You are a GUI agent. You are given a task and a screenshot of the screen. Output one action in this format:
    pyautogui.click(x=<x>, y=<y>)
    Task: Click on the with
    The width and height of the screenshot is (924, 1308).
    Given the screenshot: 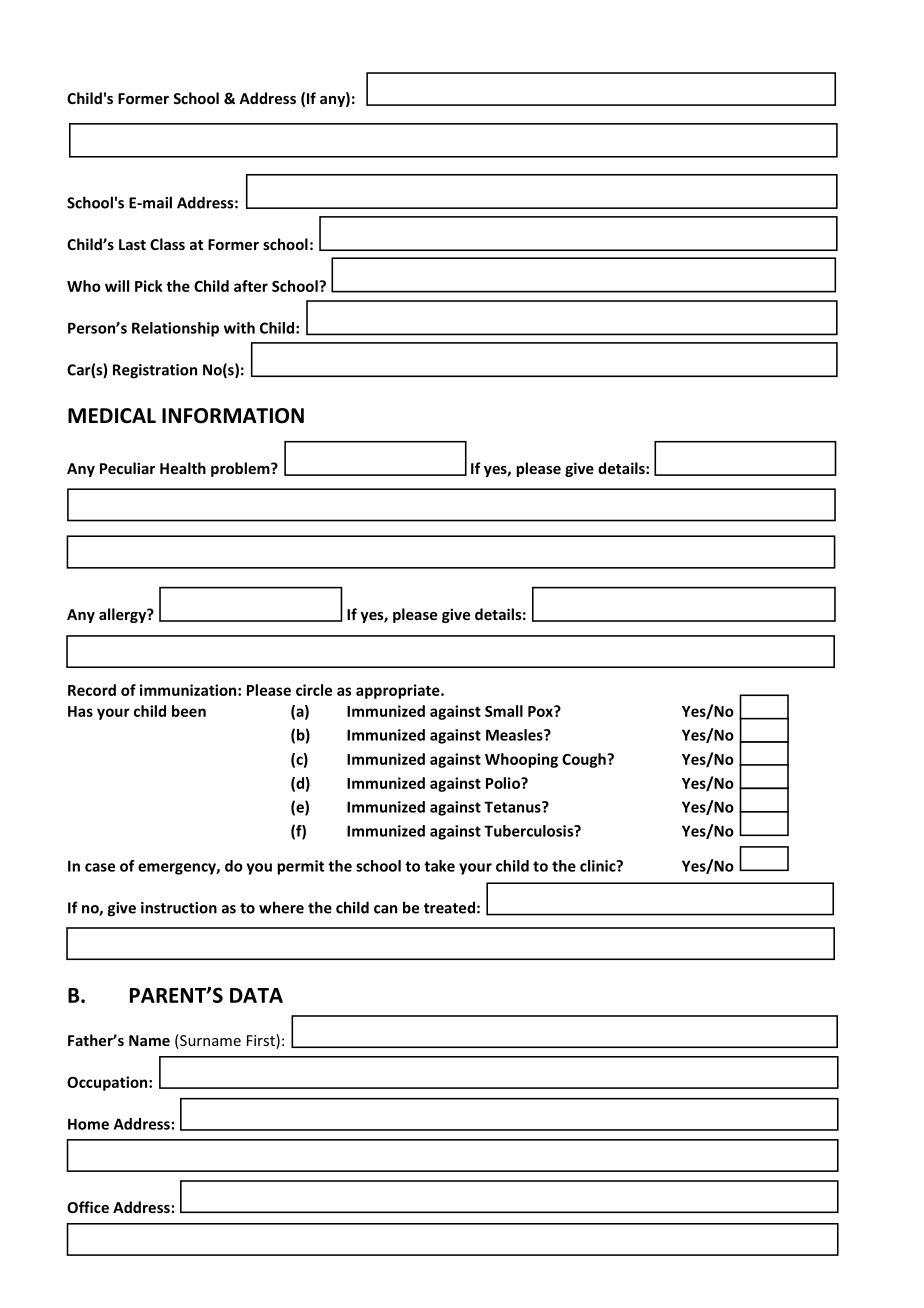 What is the action you would take?
    pyautogui.click(x=239, y=328)
